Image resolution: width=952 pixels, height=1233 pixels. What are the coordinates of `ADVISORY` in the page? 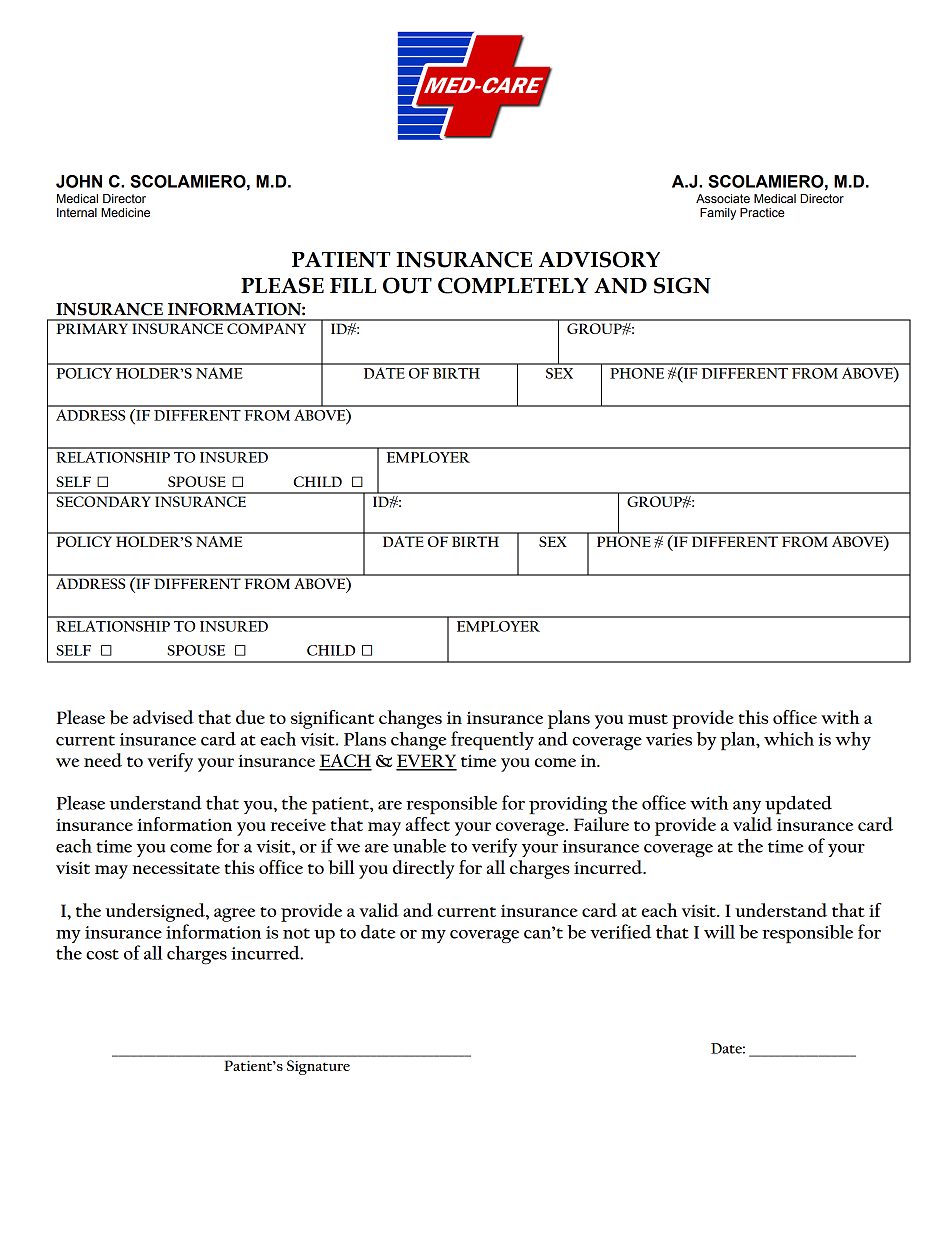 It's located at (599, 259).
